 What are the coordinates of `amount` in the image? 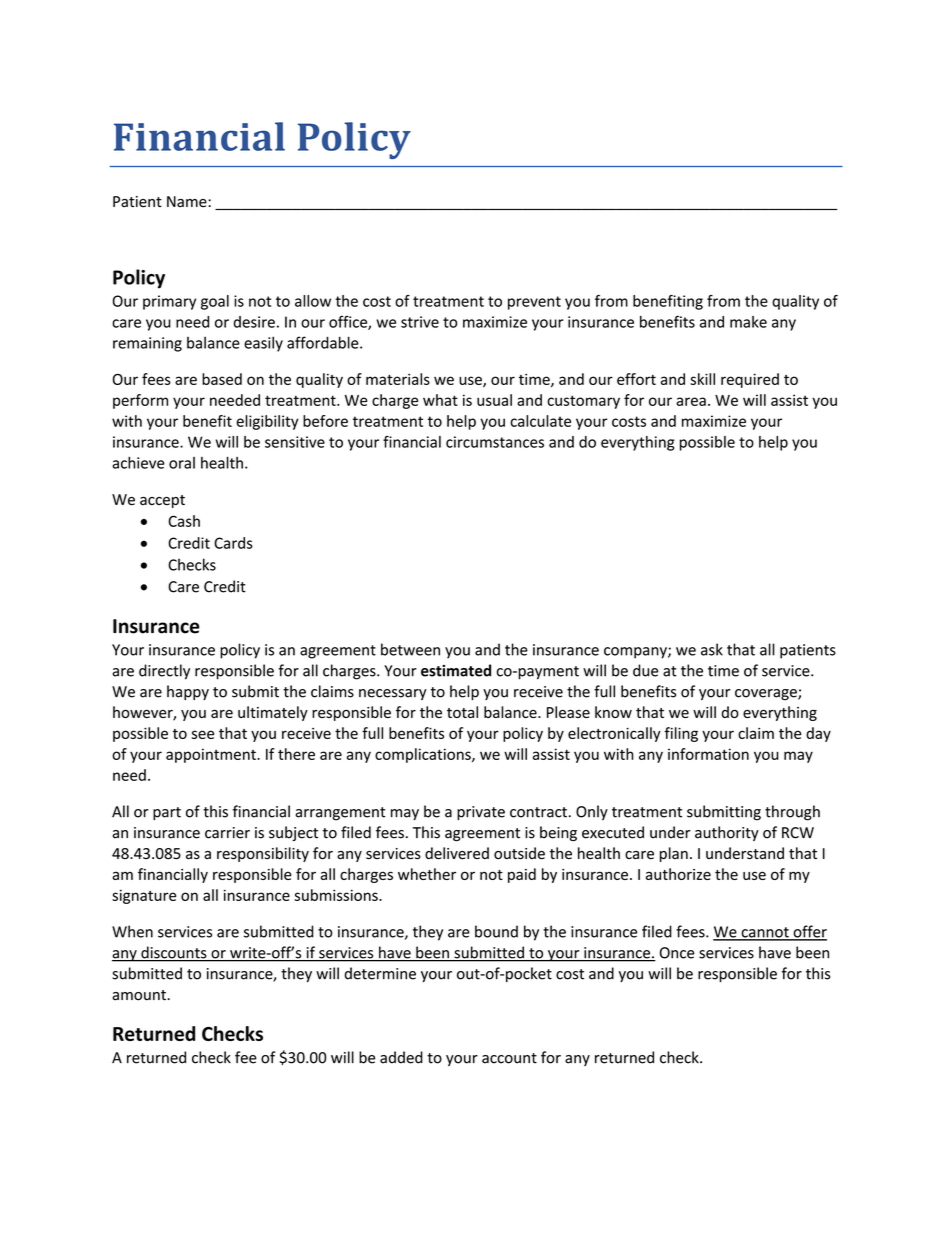 It's located at (139, 995).
